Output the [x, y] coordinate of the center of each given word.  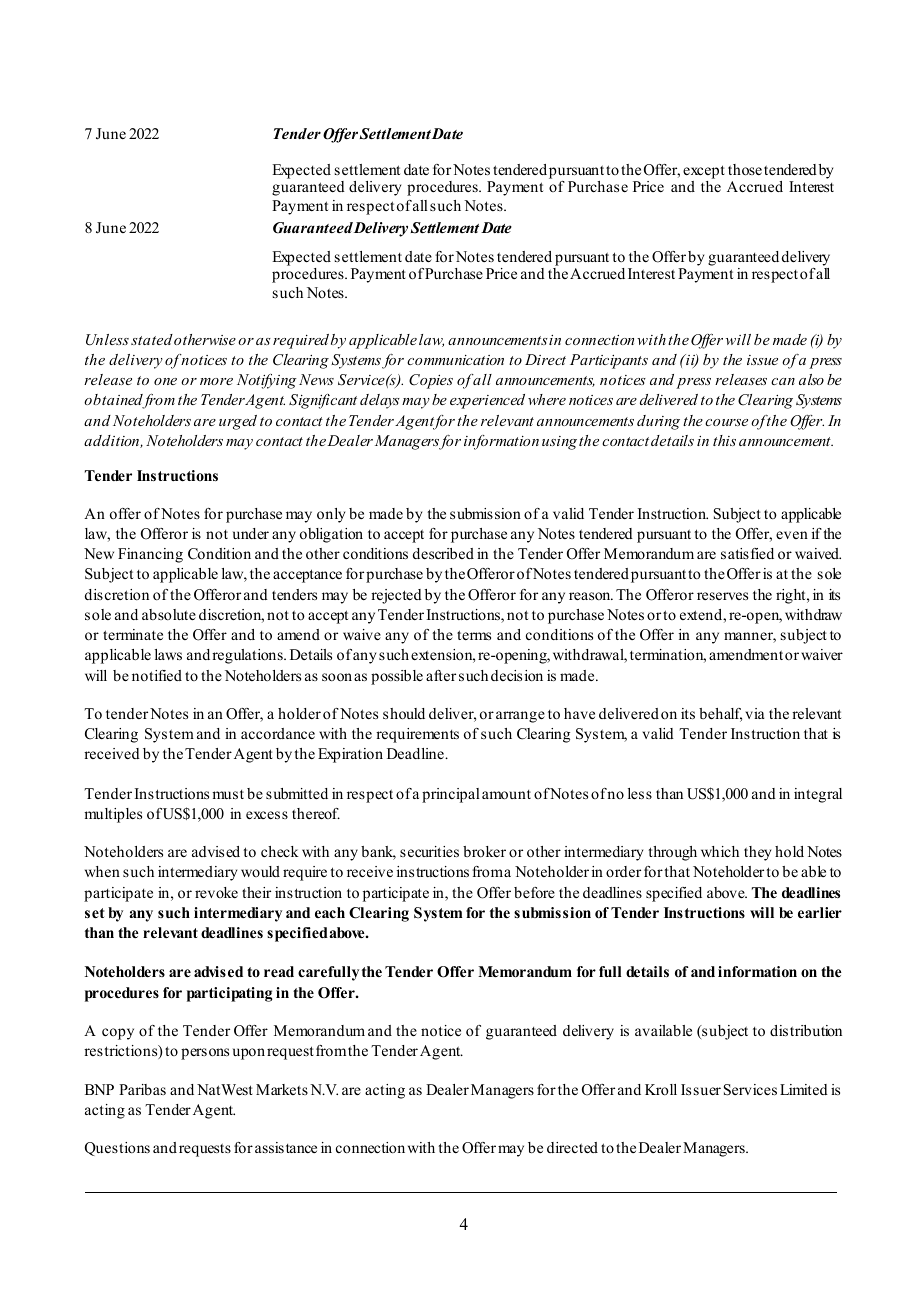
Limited [804, 1089]
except [704, 172]
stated [152, 339]
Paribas [142, 1089]
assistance [286, 1147]
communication [455, 360]
